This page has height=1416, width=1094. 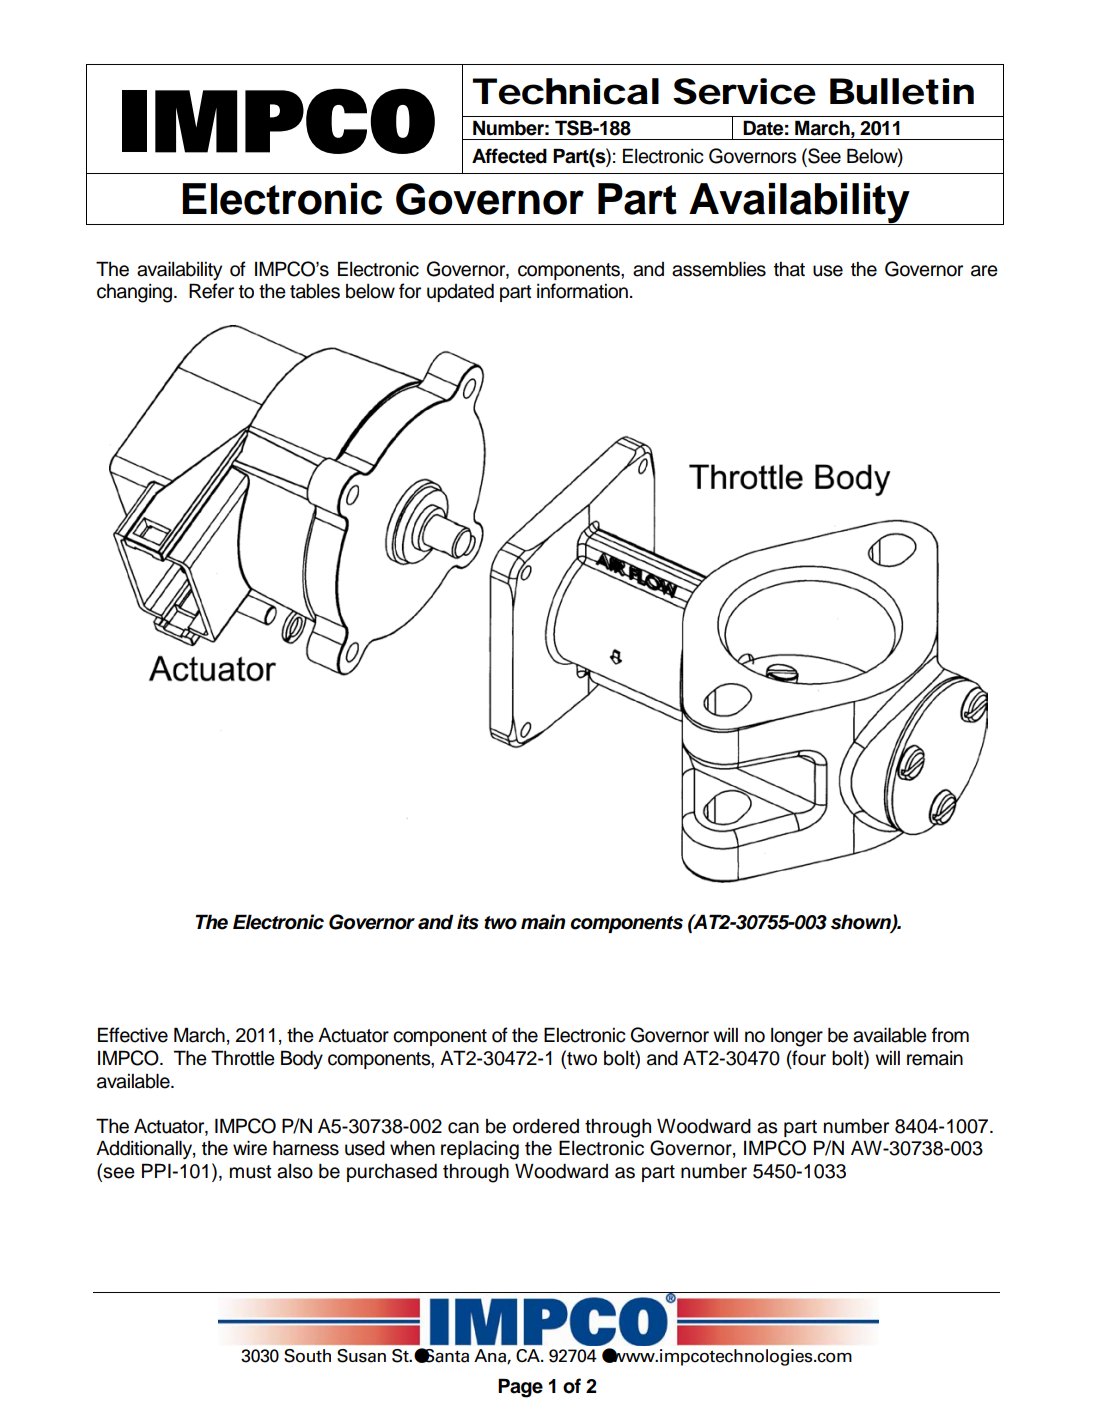 What do you see at coordinates (315, 291) in the page?
I see `tables` at bounding box center [315, 291].
